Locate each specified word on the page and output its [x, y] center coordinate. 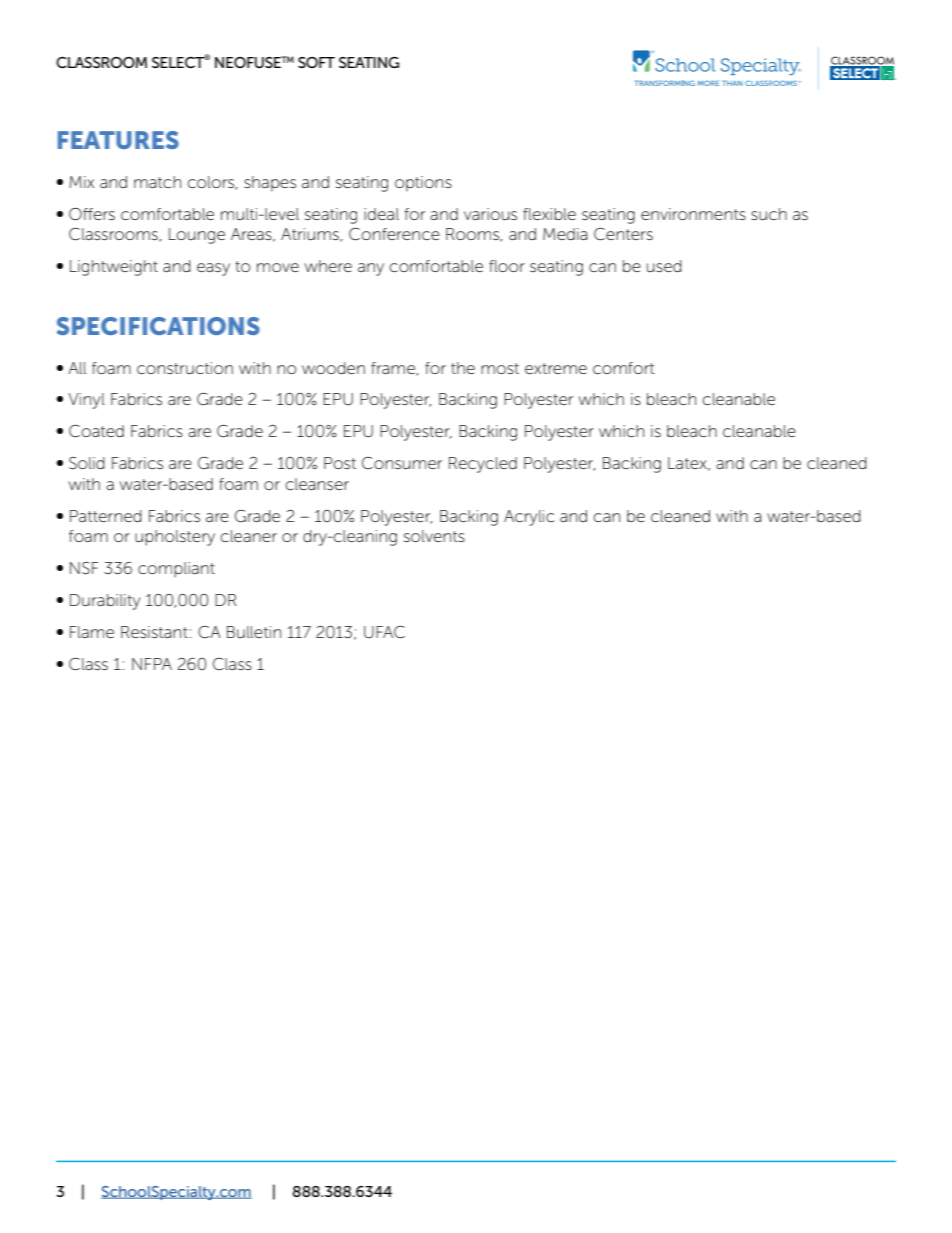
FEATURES [118, 140]
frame [394, 369]
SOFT [316, 62]
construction [185, 368]
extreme [556, 368]
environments [693, 214]
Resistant [154, 632]
